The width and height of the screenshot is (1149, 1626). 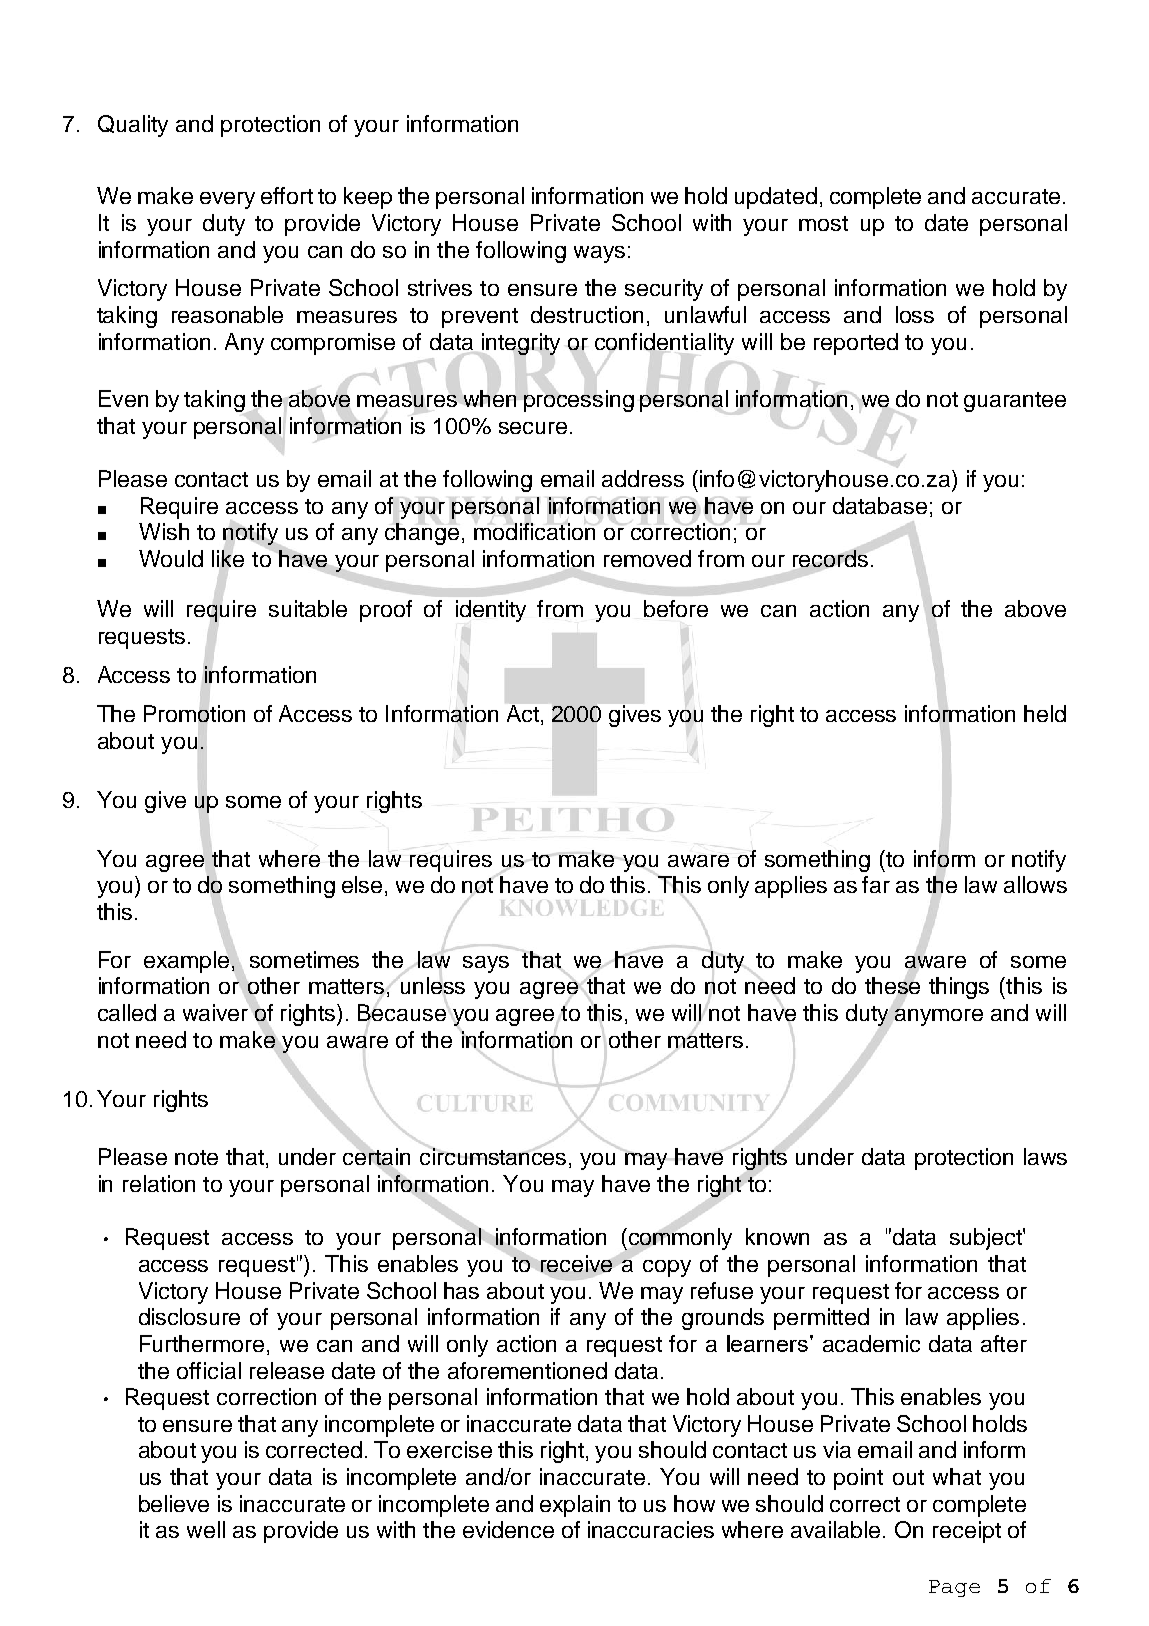 What do you see at coordinates (577, 1264) in the screenshot?
I see `receive` at bounding box center [577, 1264].
